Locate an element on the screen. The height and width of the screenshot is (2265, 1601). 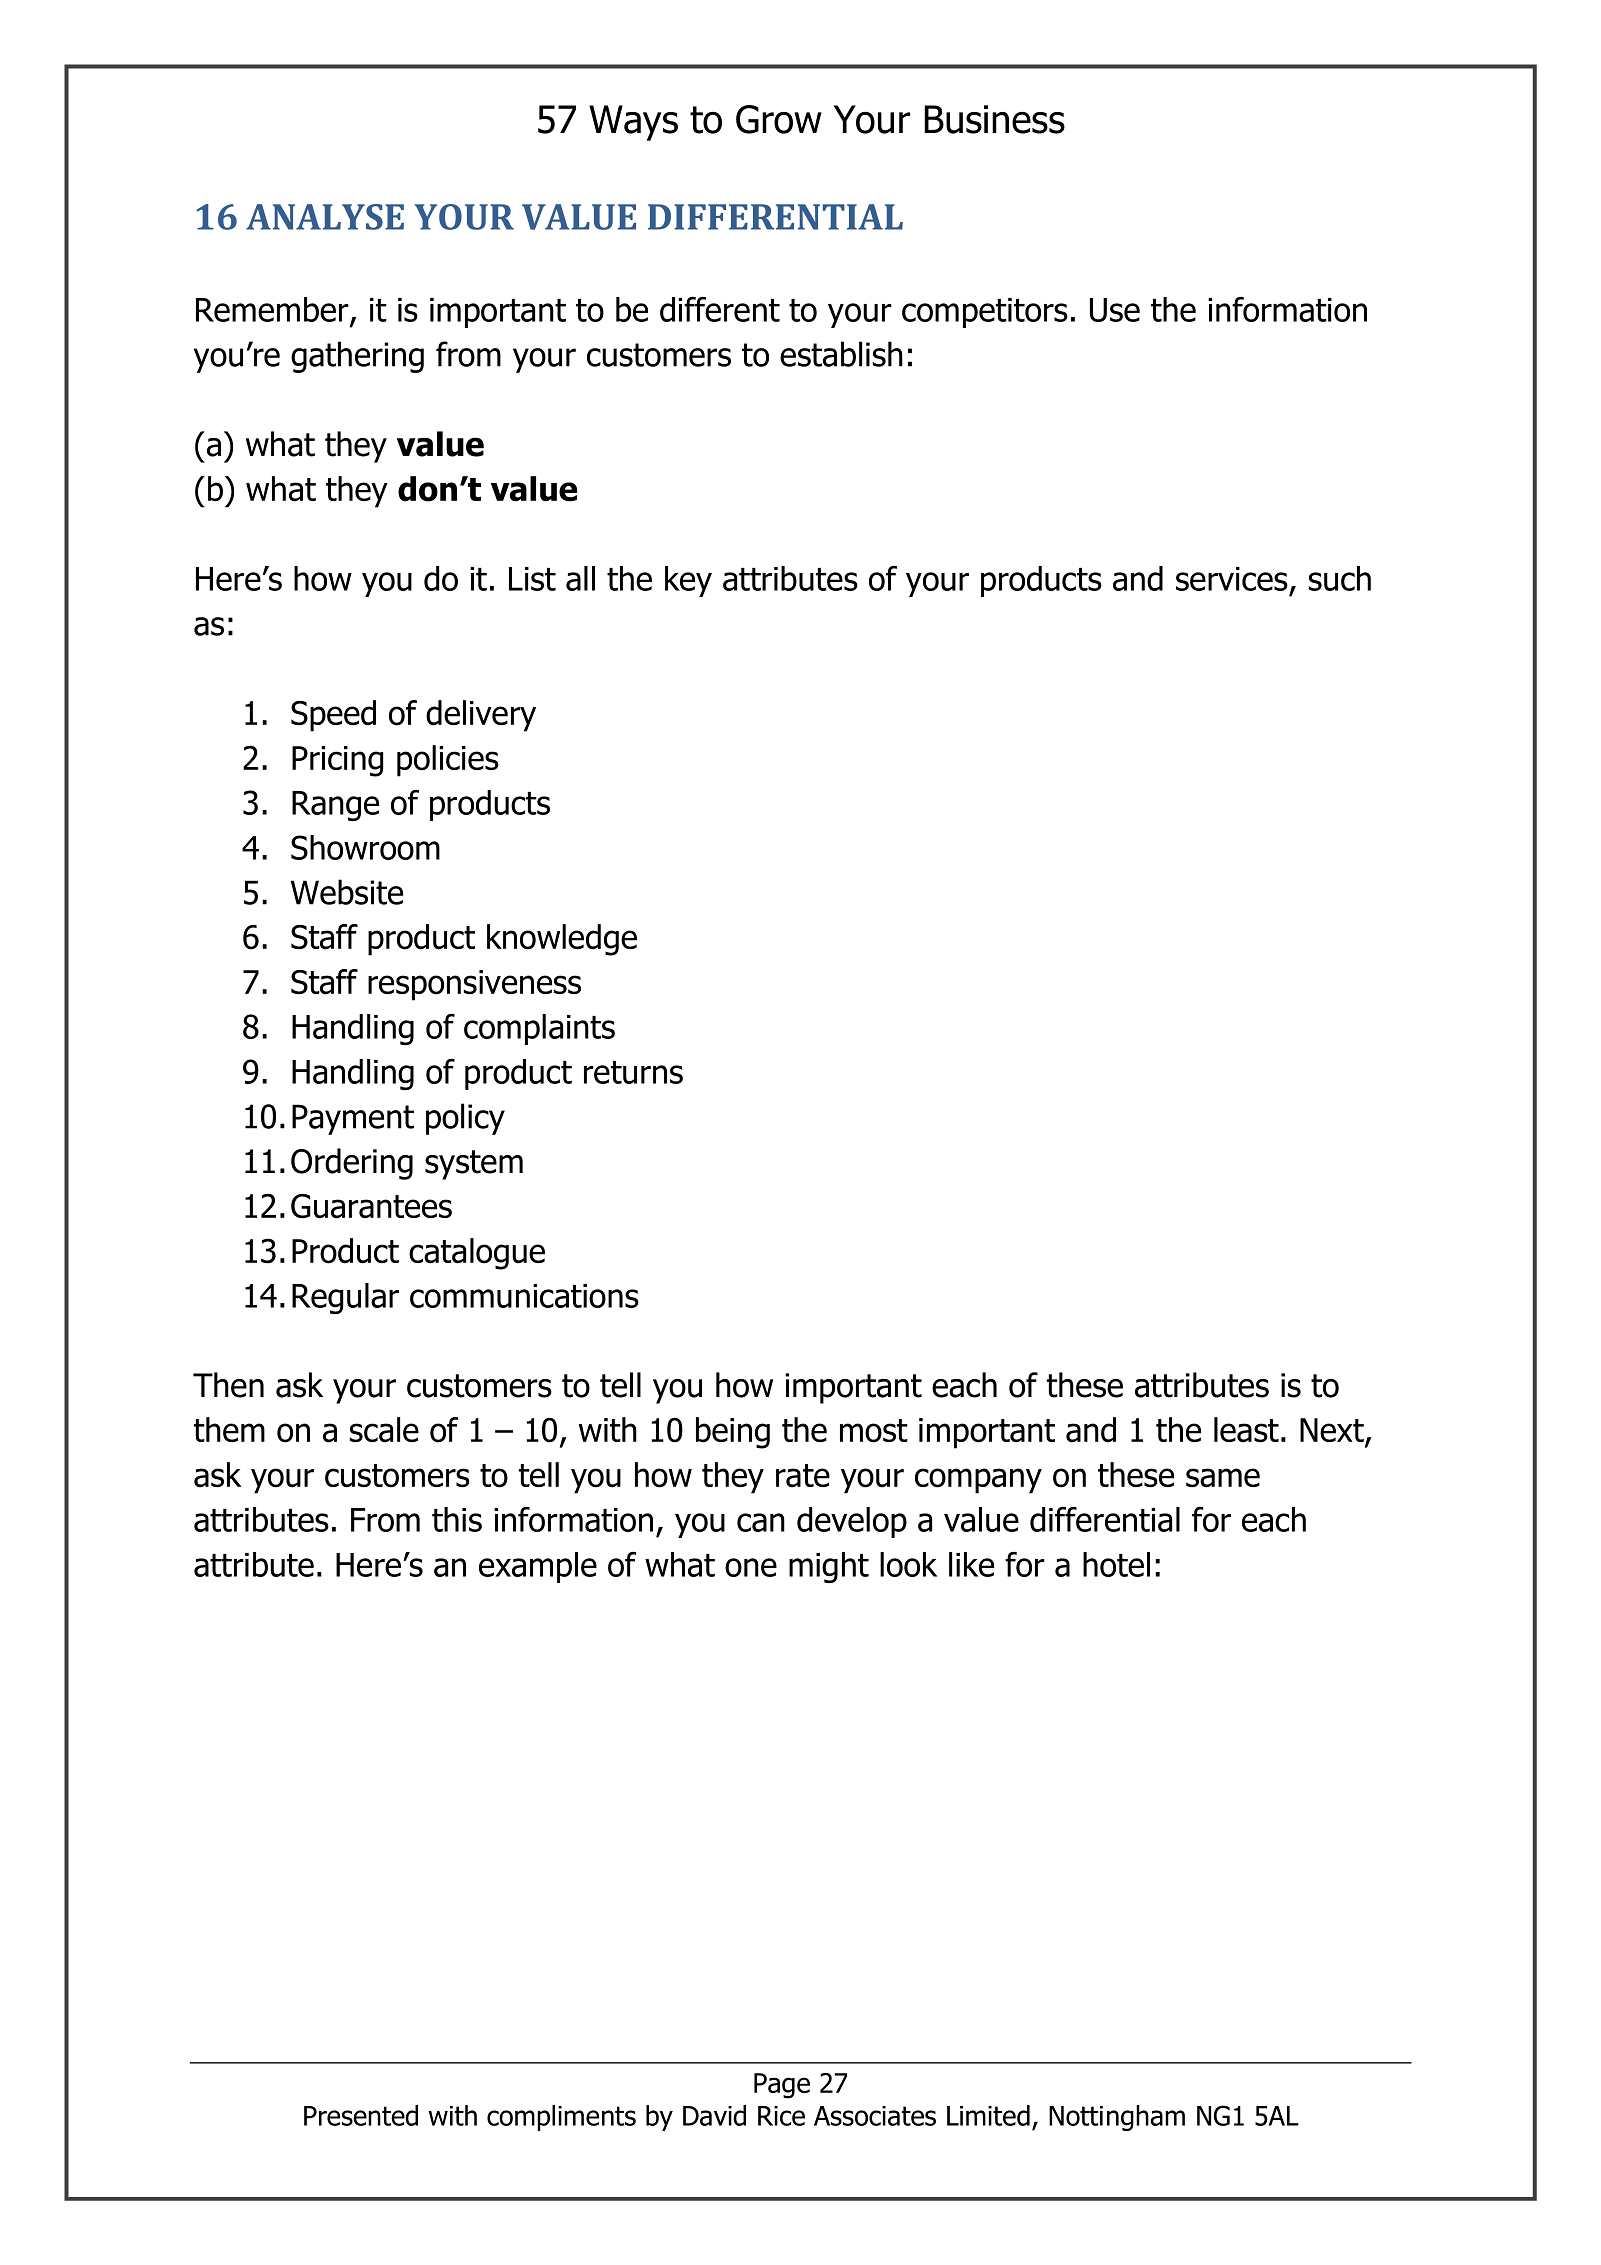
least is located at coordinates (1246, 1430).
